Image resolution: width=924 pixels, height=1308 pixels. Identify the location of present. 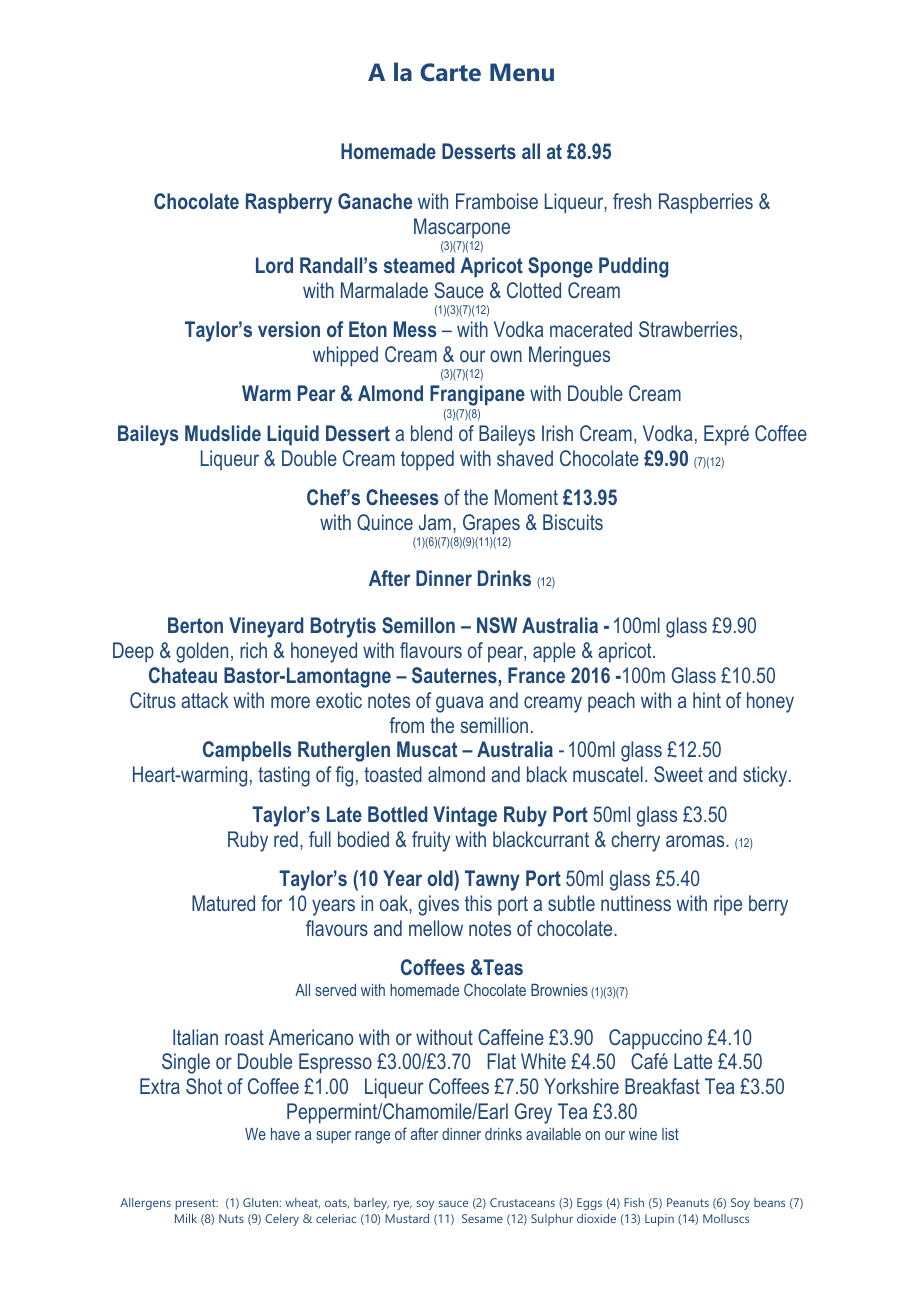
(197, 1204).
